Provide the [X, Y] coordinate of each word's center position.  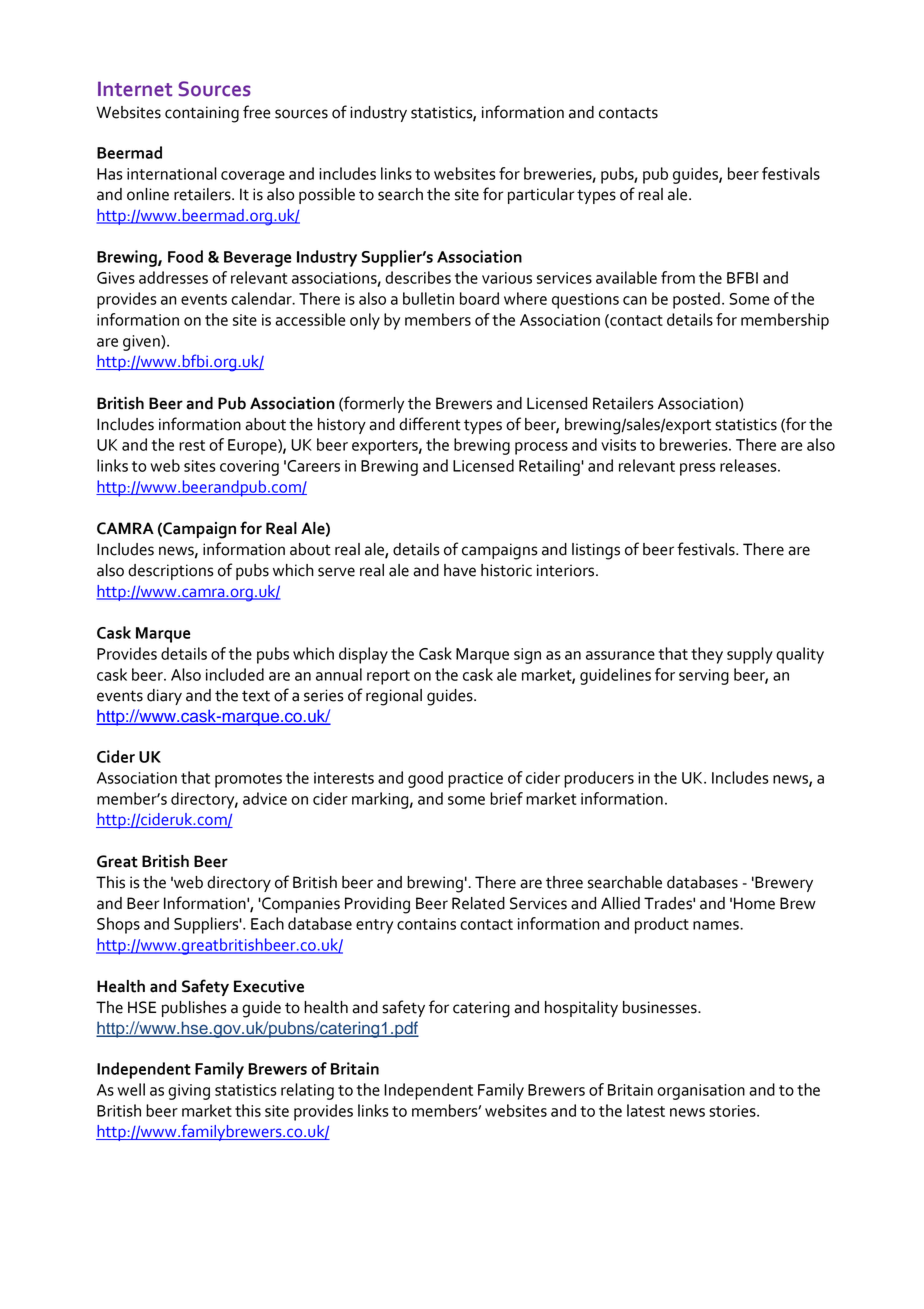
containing [202, 114]
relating [307, 1091]
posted [696, 300]
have [460, 570]
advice [265, 798]
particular [541, 196]
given [142, 343]
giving [189, 1092]
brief [506, 798]
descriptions [171, 572]
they [707, 655]
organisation [701, 1092]
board [479, 298]
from [678, 277]
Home [754, 903]
